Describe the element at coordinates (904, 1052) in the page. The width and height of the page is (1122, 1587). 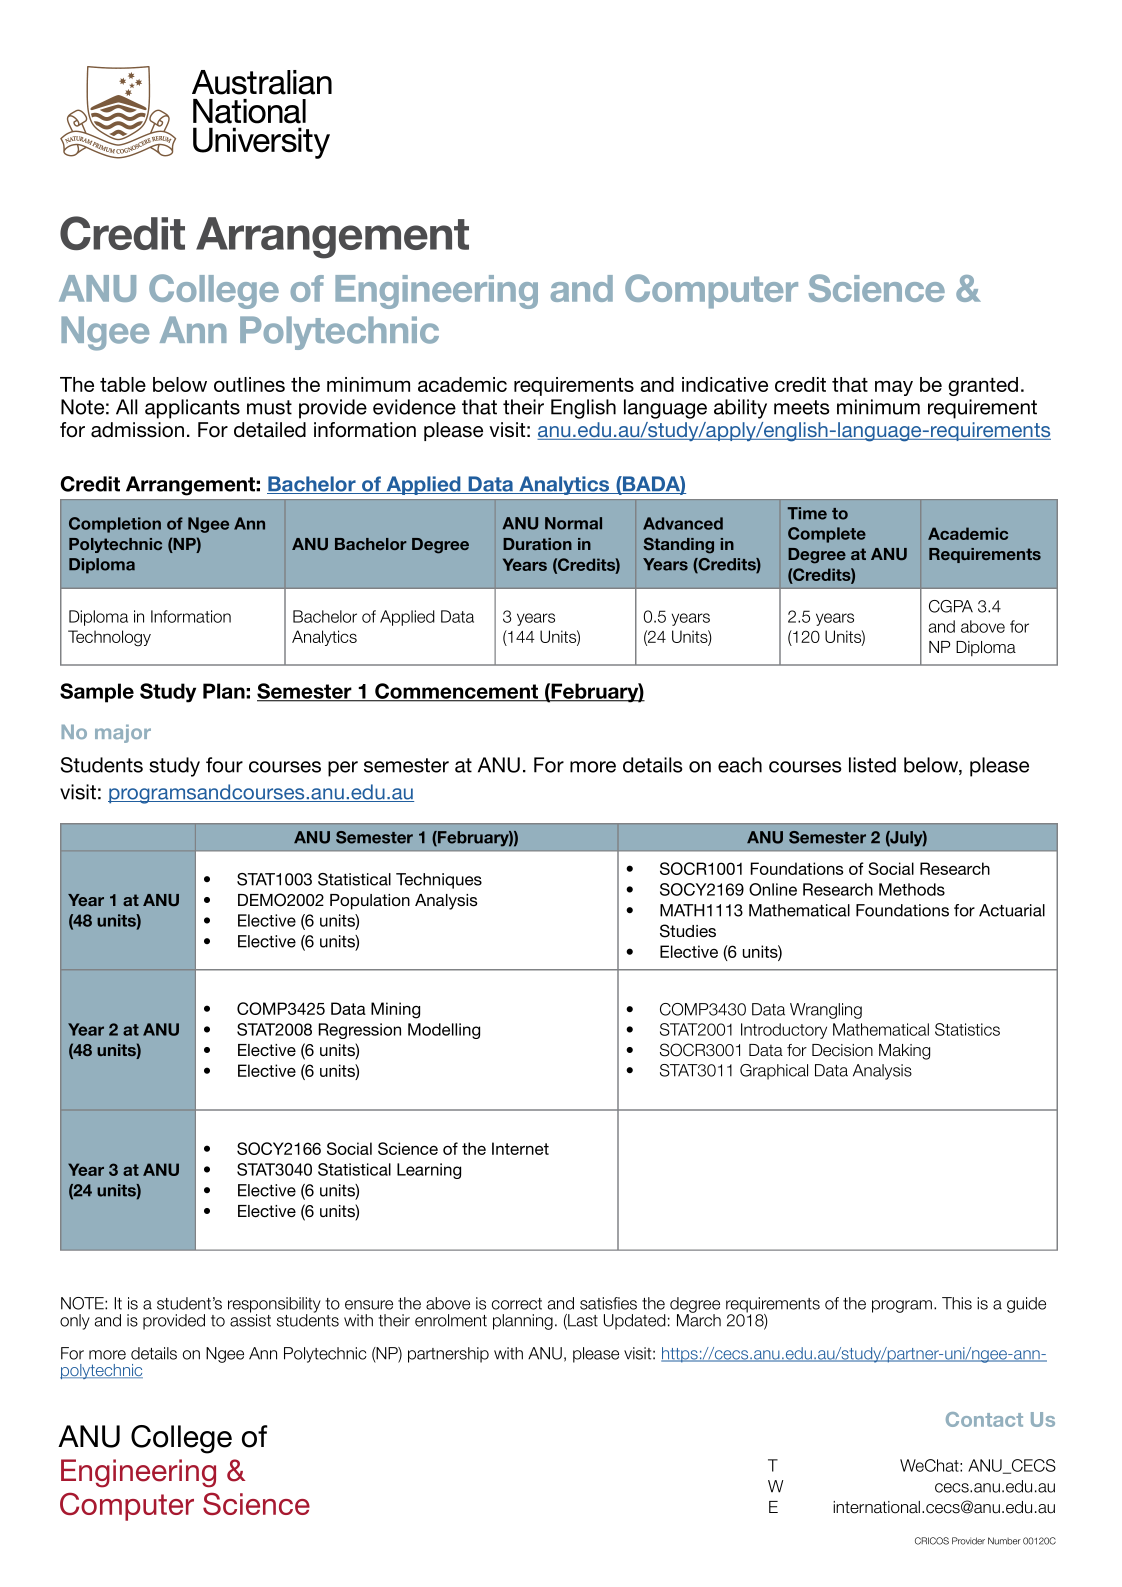
I see `Making` at that location.
